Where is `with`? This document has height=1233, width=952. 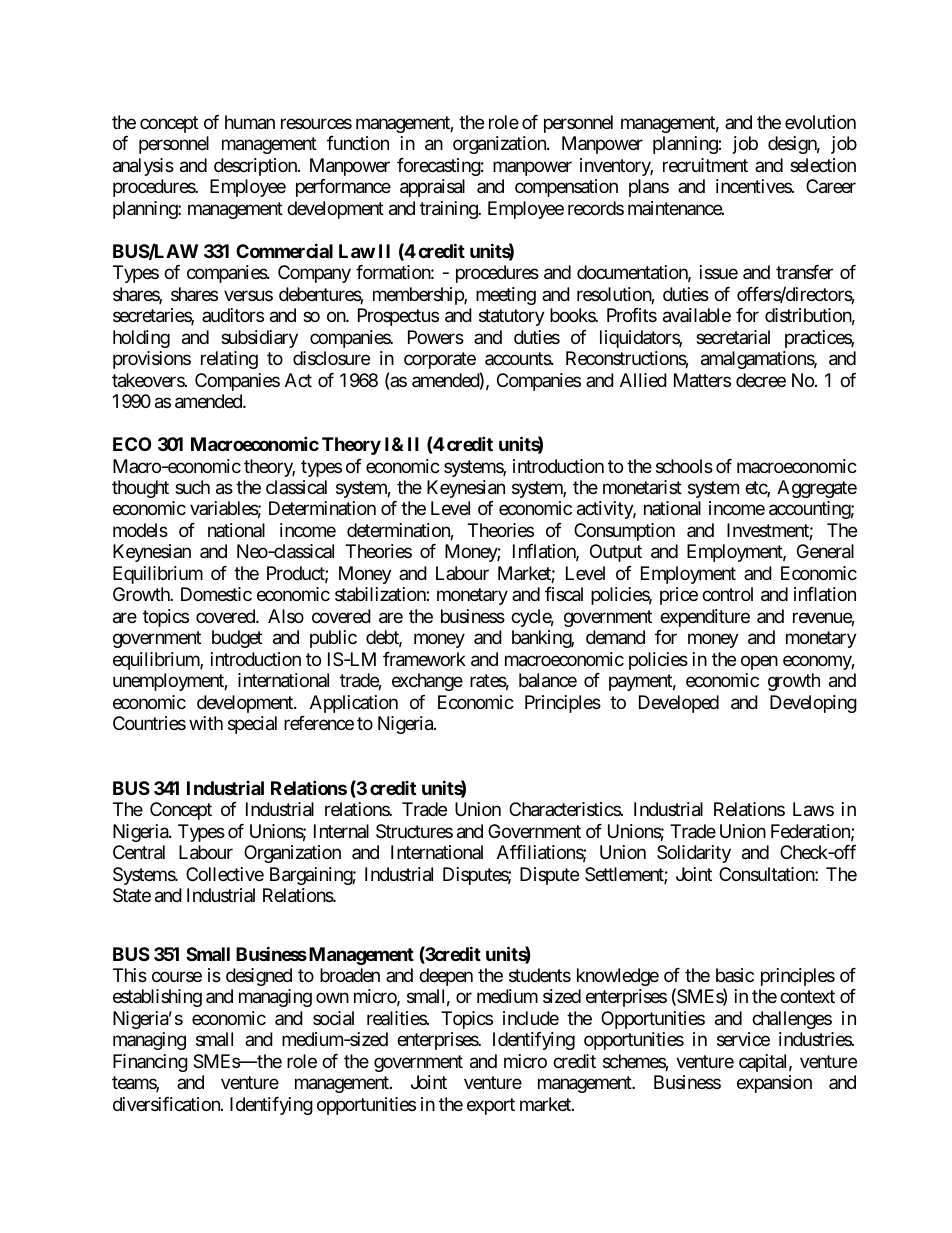 with is located at coordinates (206, 723).
